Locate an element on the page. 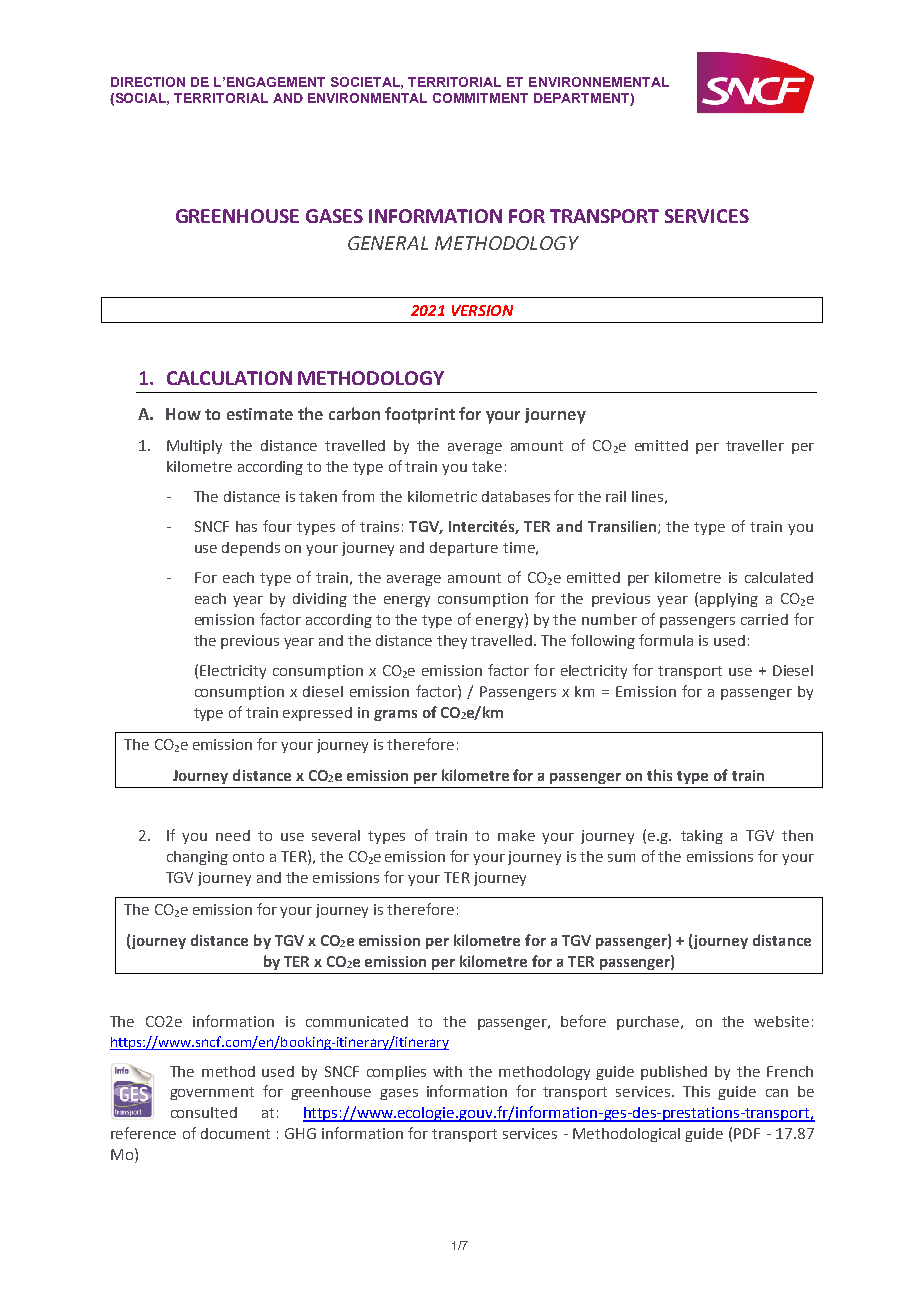  DIRECTION is located at coordinates (148, 82).
